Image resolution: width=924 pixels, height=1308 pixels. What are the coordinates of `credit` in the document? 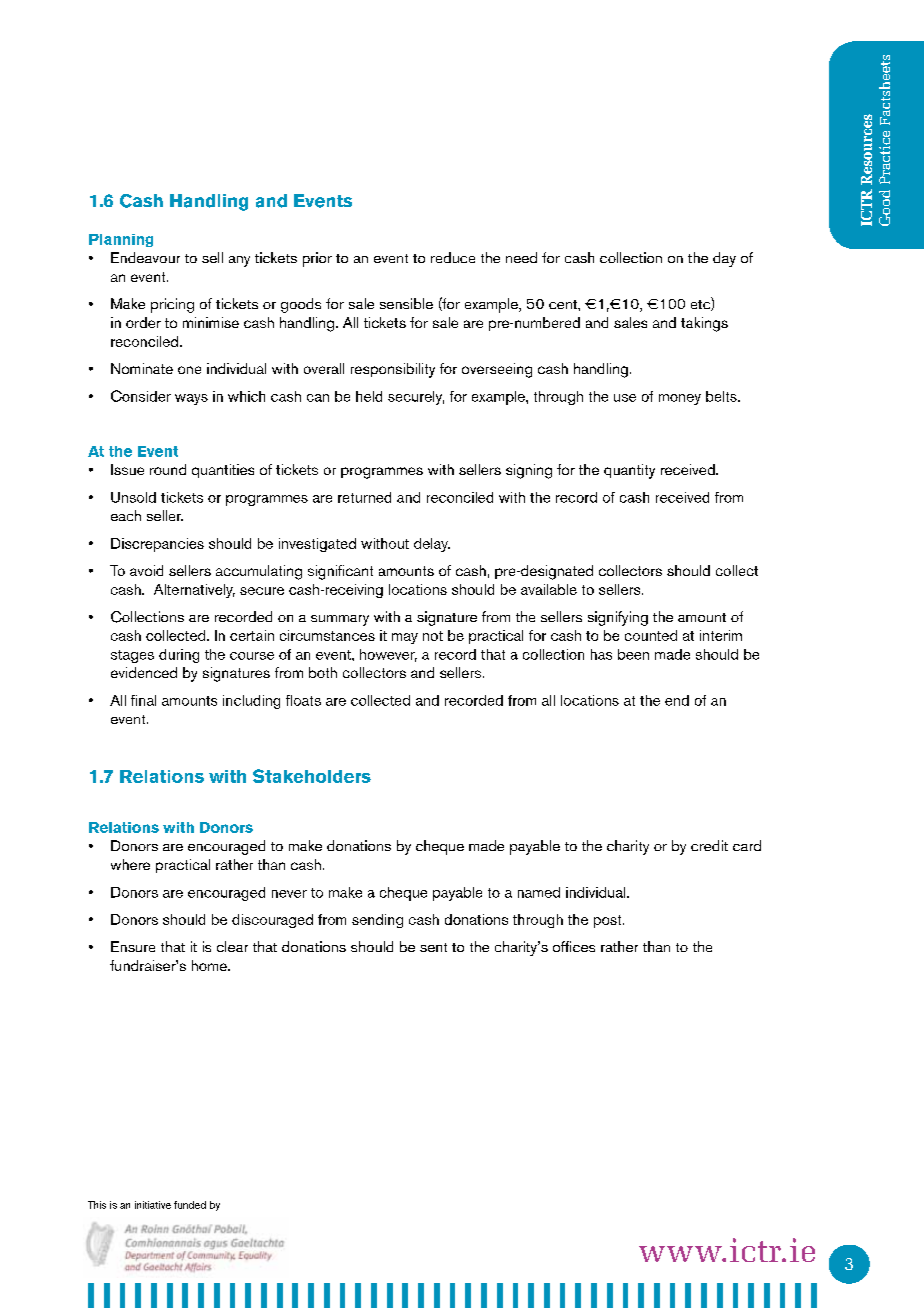 It's located at (709, 845).
